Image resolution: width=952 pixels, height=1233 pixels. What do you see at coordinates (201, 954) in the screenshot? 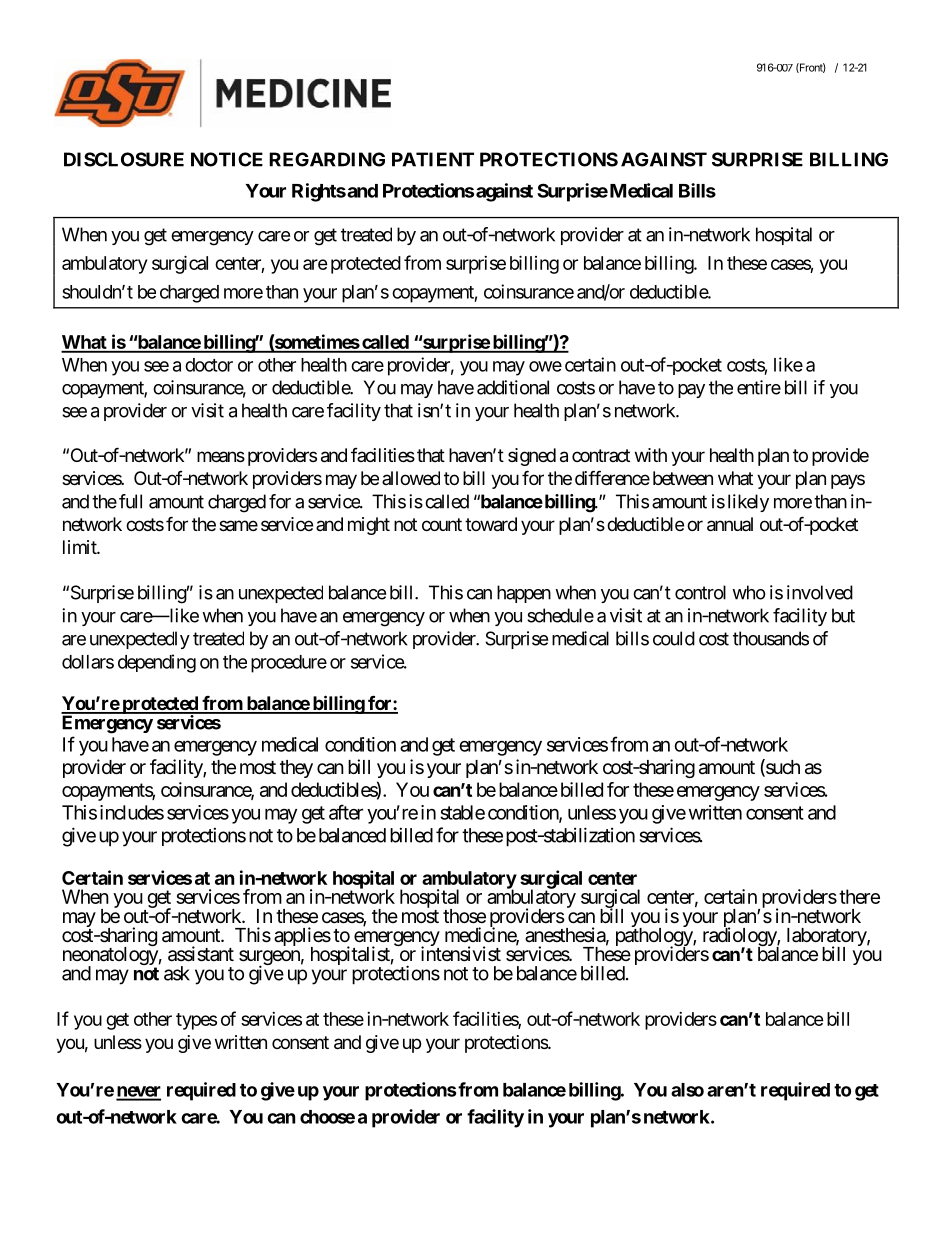
I see `assistant` at bounding box center [201, 954].
